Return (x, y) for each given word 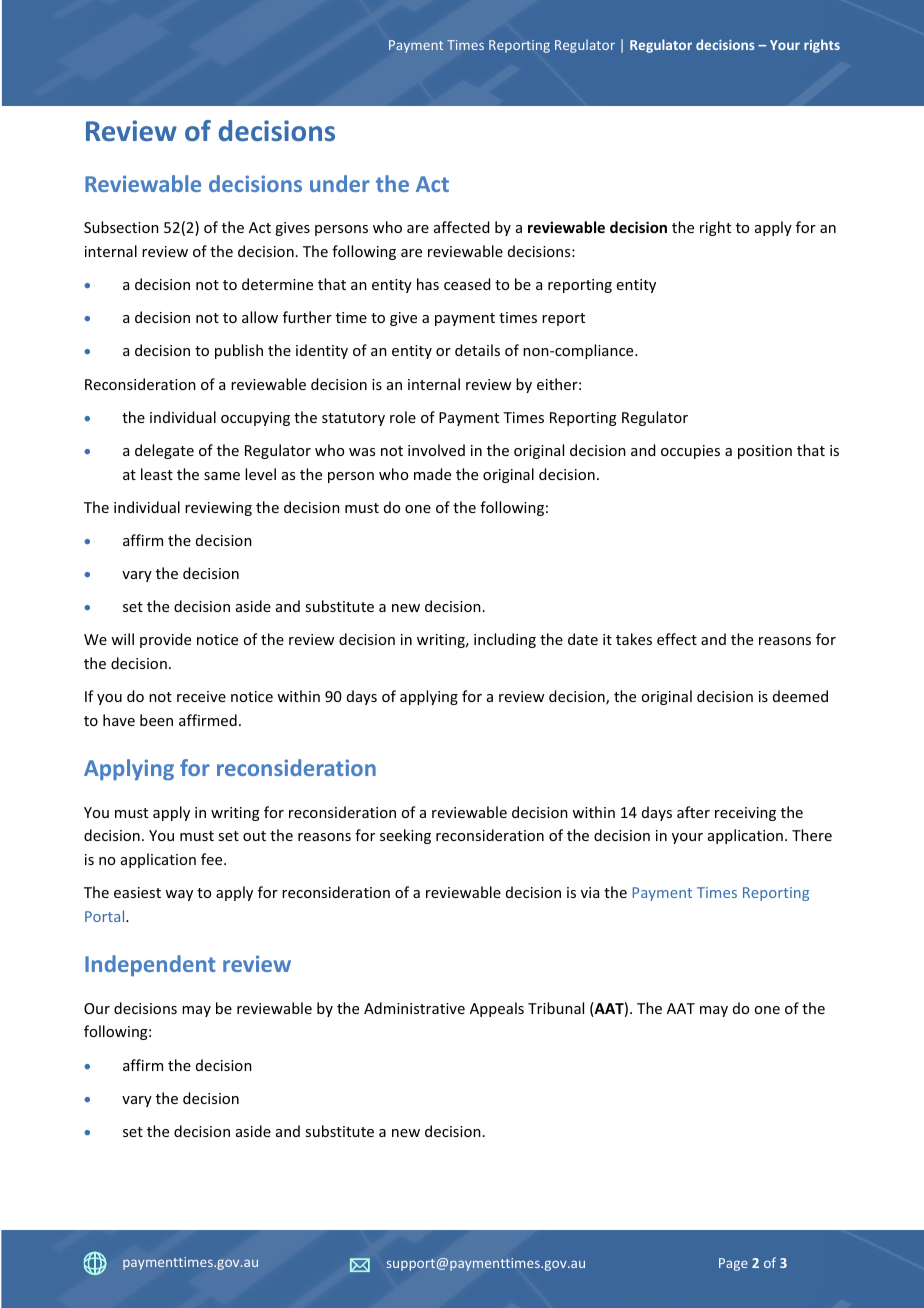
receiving (745, 814)
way (179, 895)
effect (677, 639)
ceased (467, 284)
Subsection (121, 227)
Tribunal (556, 1008)
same (222, 476)
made (432, 474)
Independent (150, 966)
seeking (405, 836)
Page (733, 1264)
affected (461, 227)
